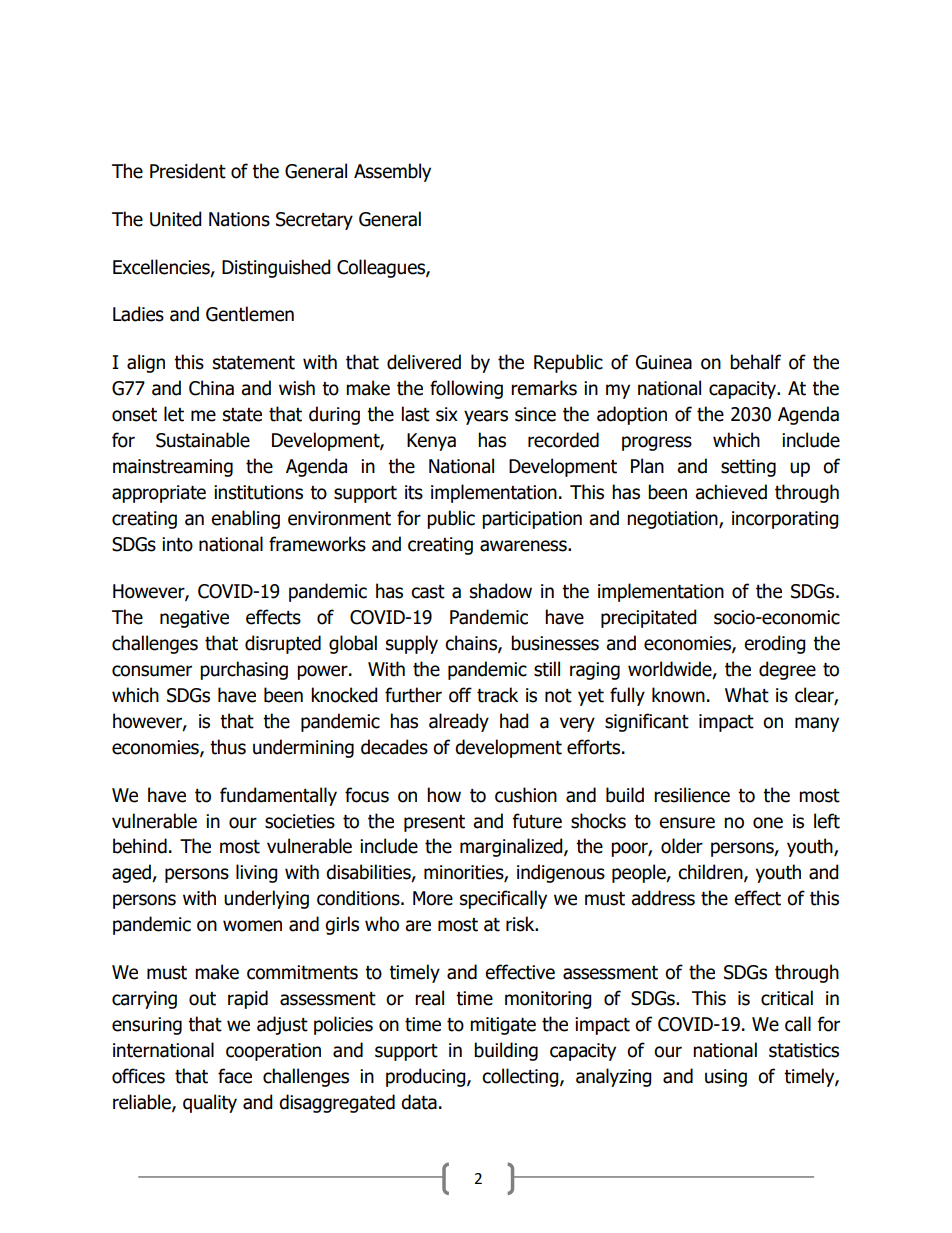 The height and width of the screenshot is (1233, 952). Describe the element at coordinates (663, 898) in the screenshot. I see `address` at that location.
